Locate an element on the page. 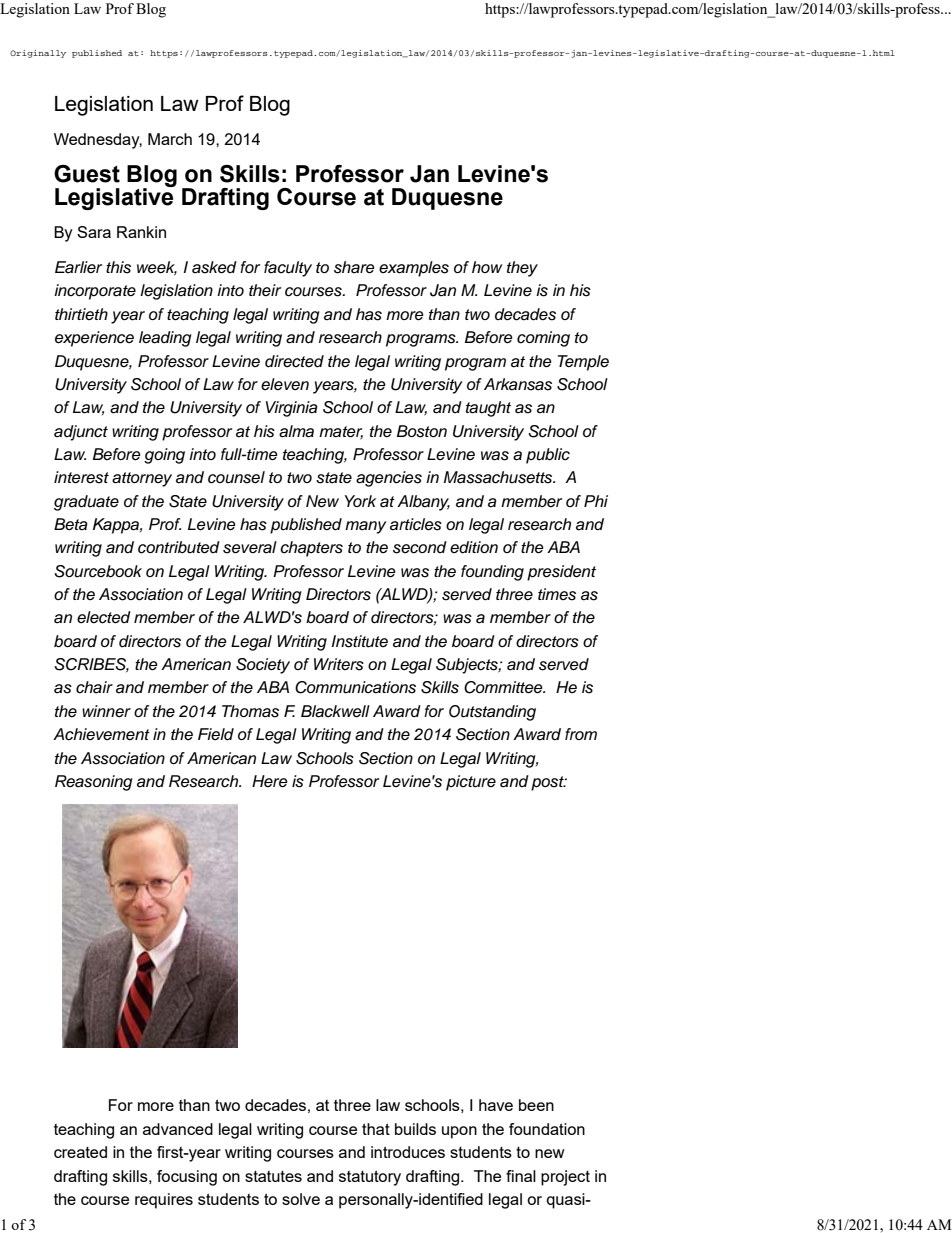  going is located at coordinates (164, 456).
